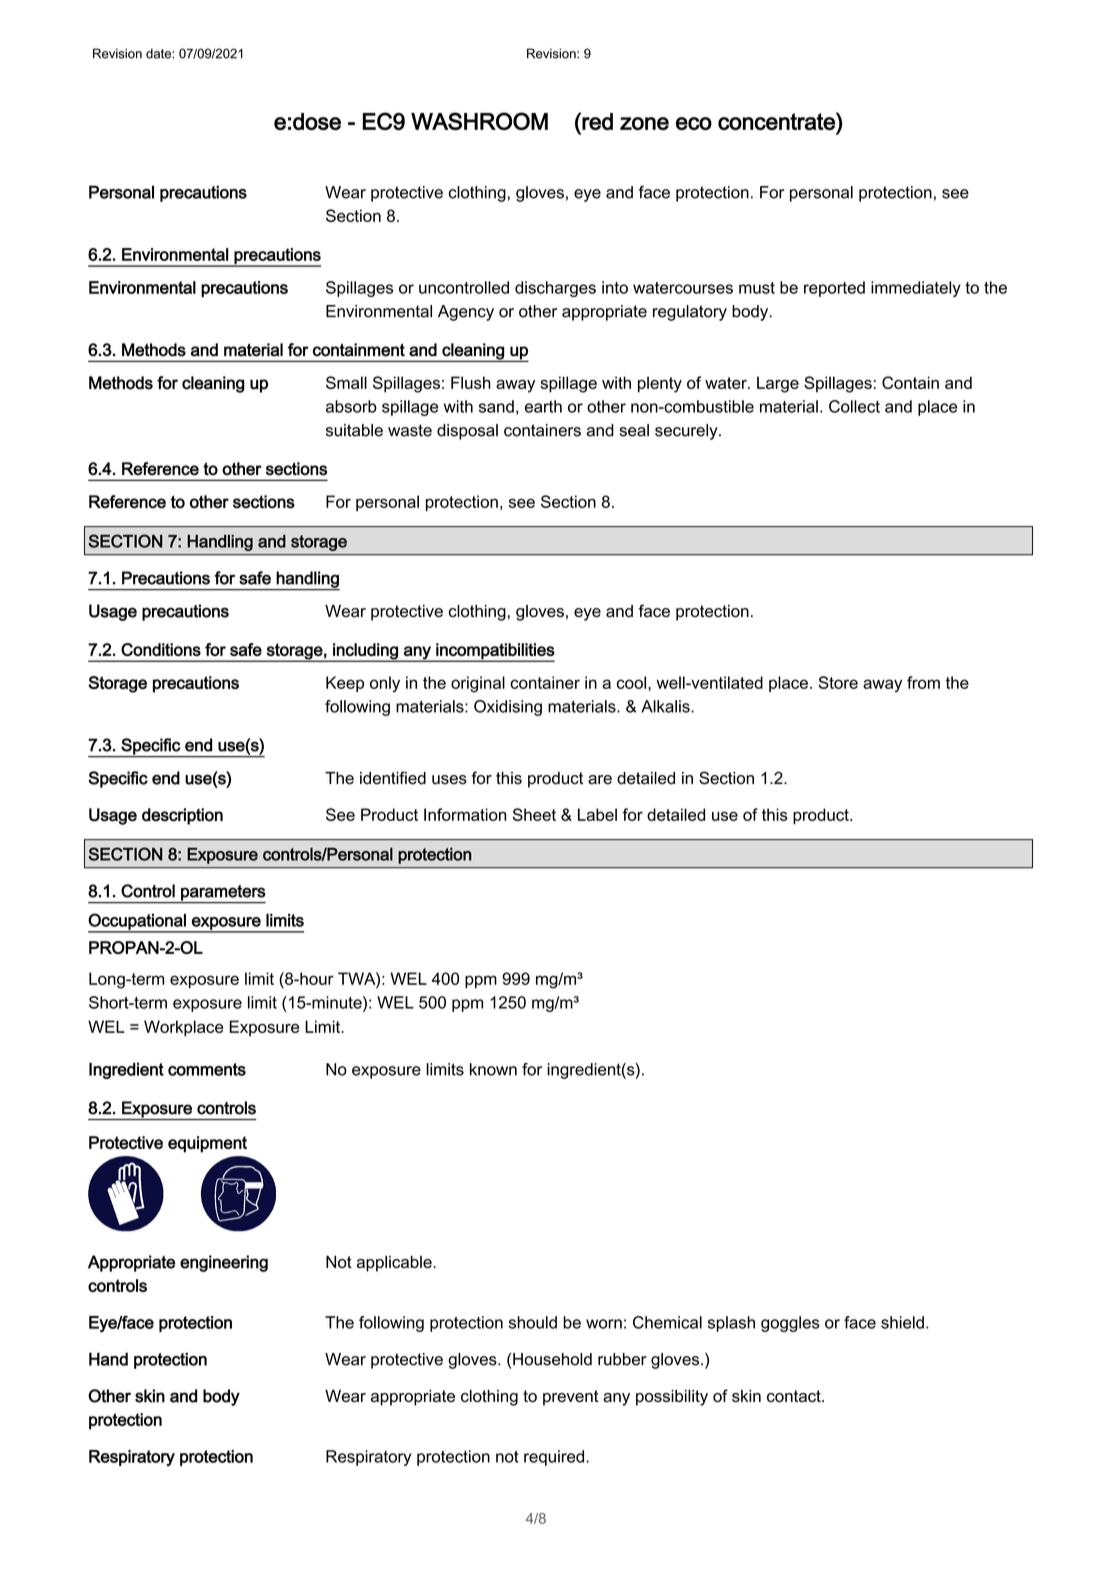 This screenshot has width=1117, height=1580. I want to click on Store, so click(838, 682).
